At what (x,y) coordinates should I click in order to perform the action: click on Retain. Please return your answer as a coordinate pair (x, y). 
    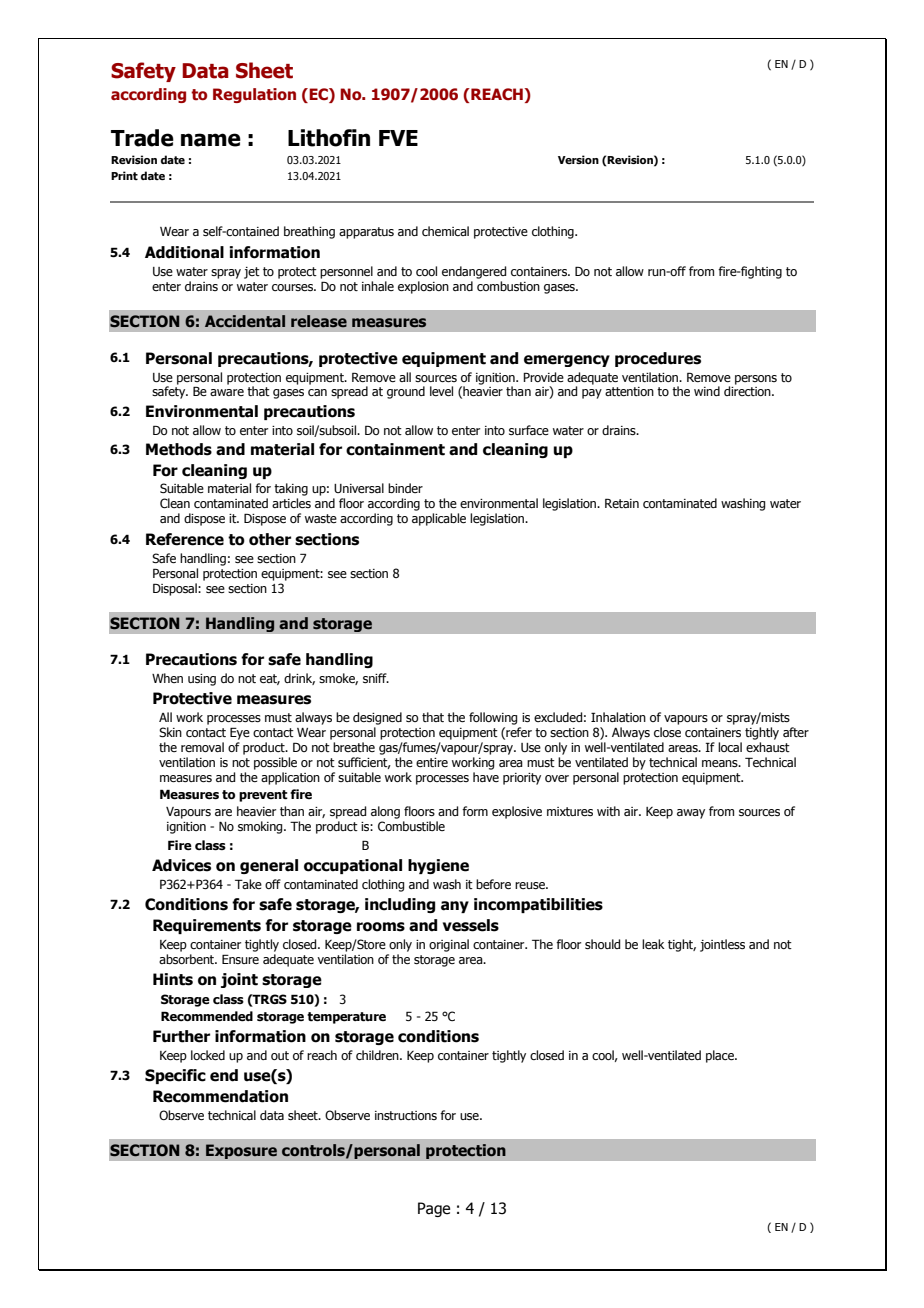
    Looking at the image, I should click on (622, 503).
